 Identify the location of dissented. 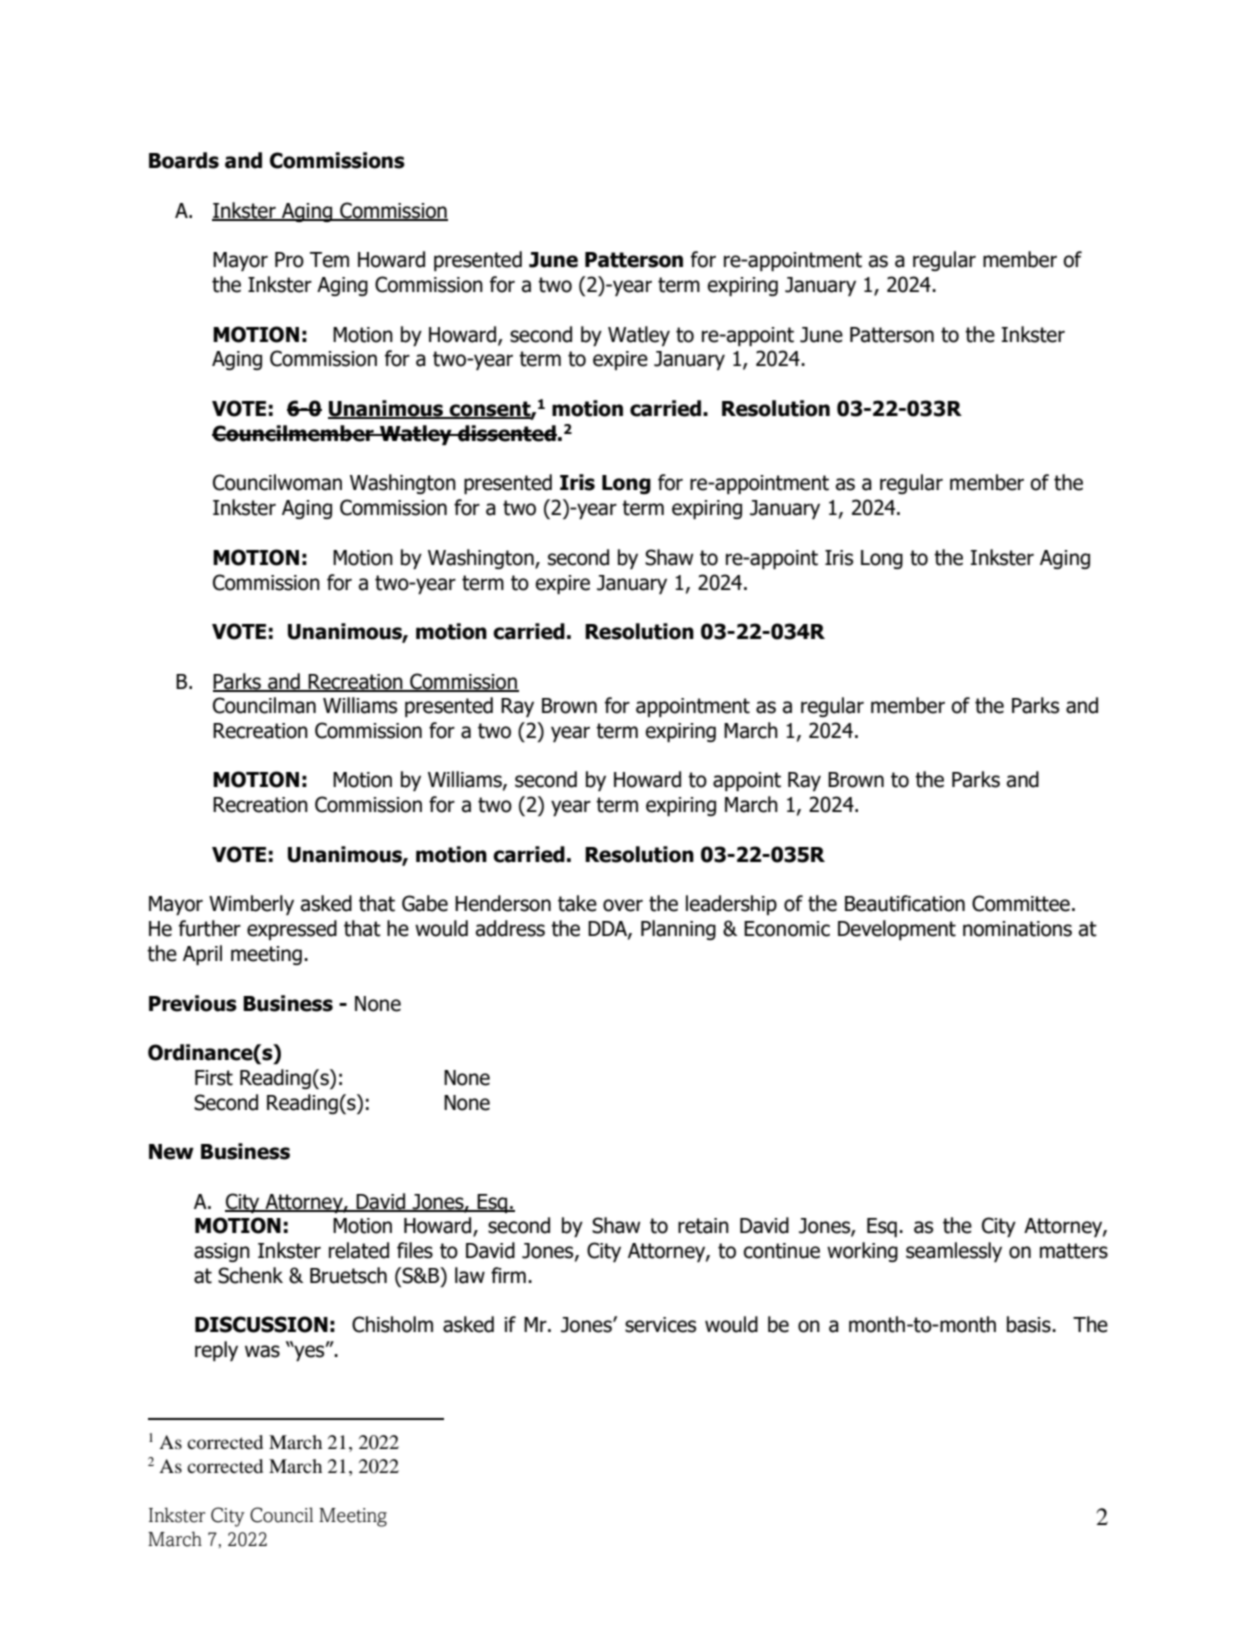
(506, 433).
